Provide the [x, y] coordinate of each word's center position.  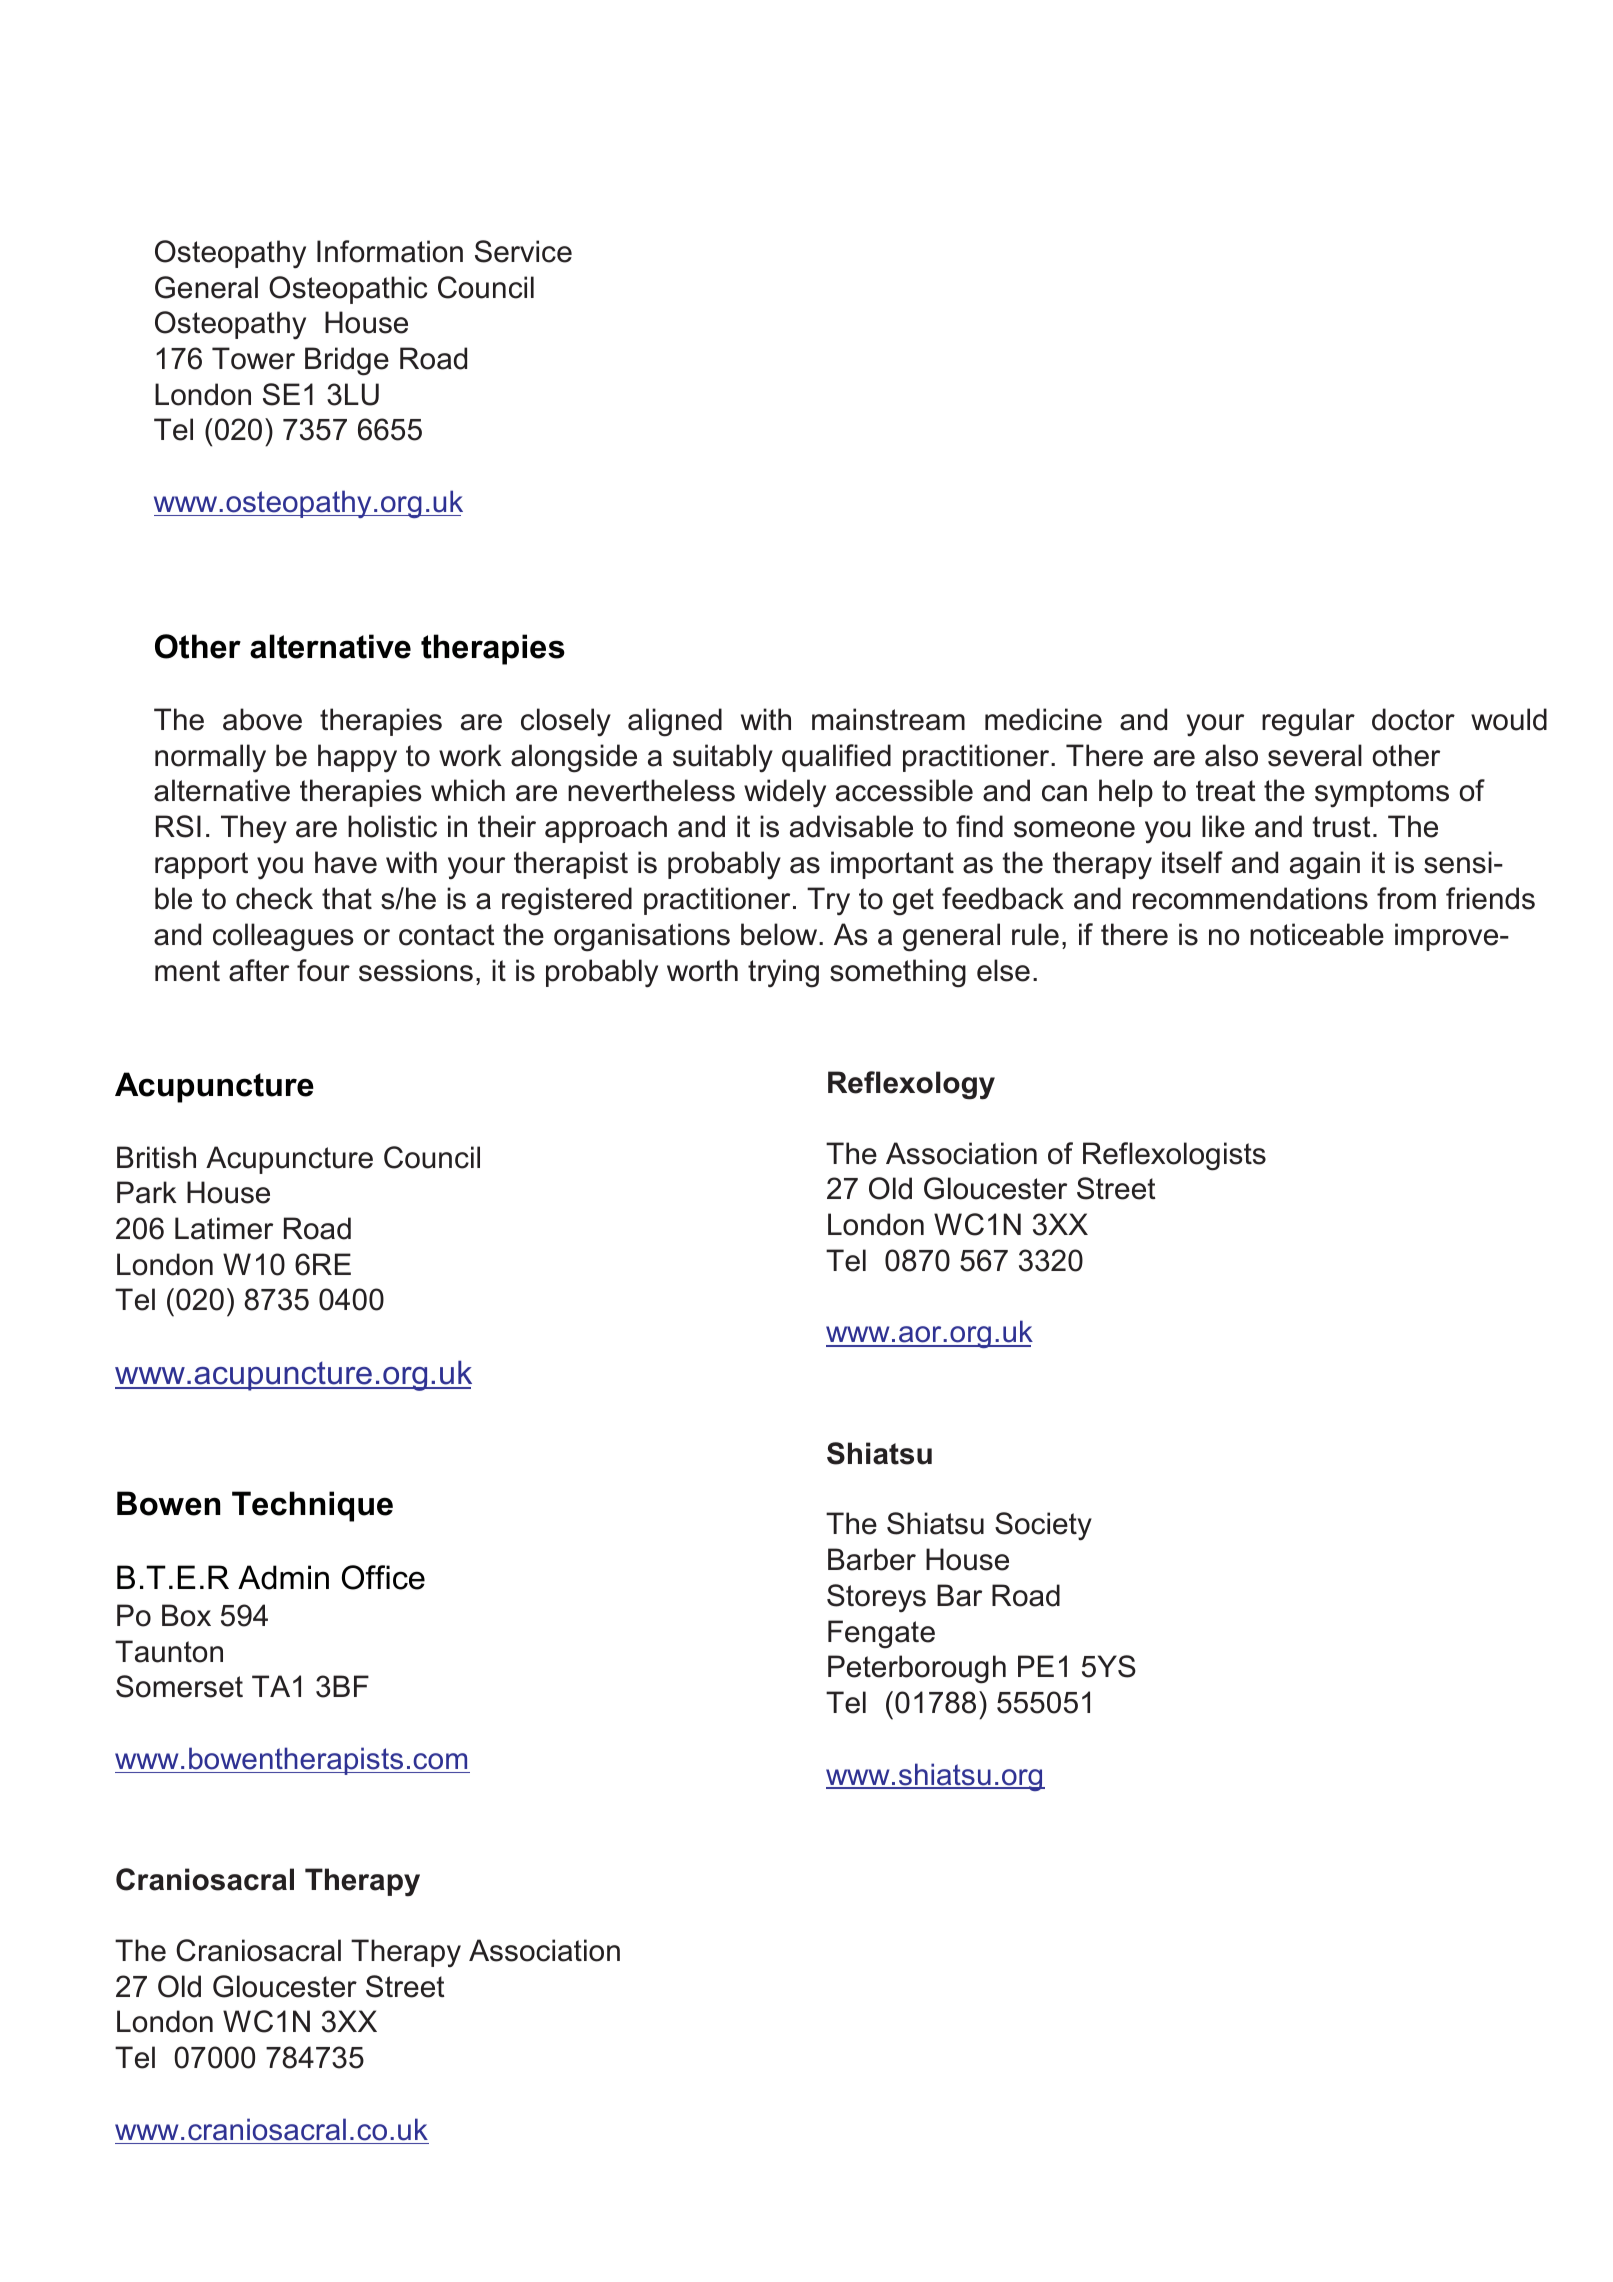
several [1315, 755]
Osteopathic [348, 290]
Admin [283, 1577]
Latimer [224, 1228]
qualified [836, 758]
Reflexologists [1174, 1156]
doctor [1413, 719]
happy [357, 758]
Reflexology [911, 1085]
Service [523, 251]
